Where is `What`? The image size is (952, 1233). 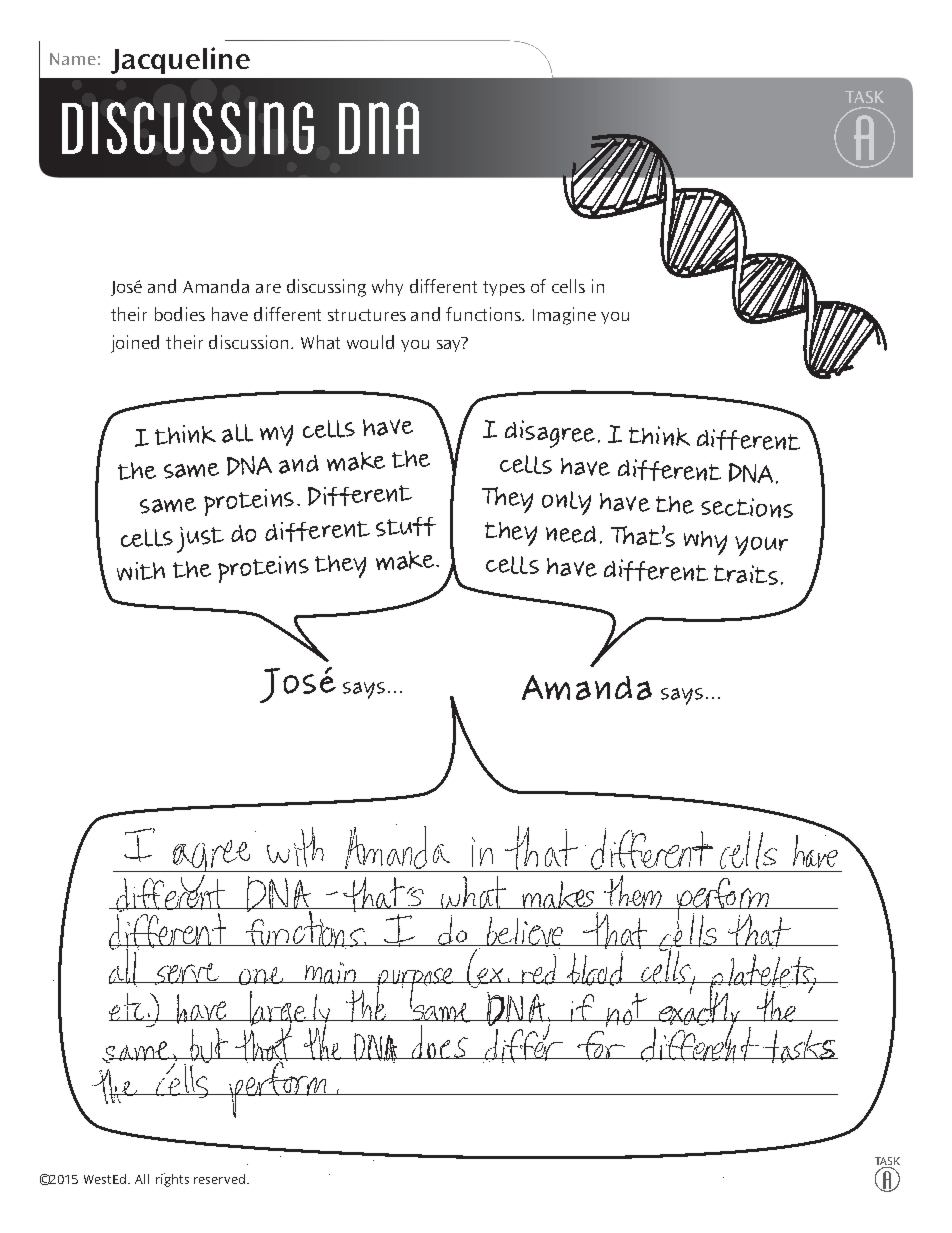 What is located at coordinates (320, 342).
